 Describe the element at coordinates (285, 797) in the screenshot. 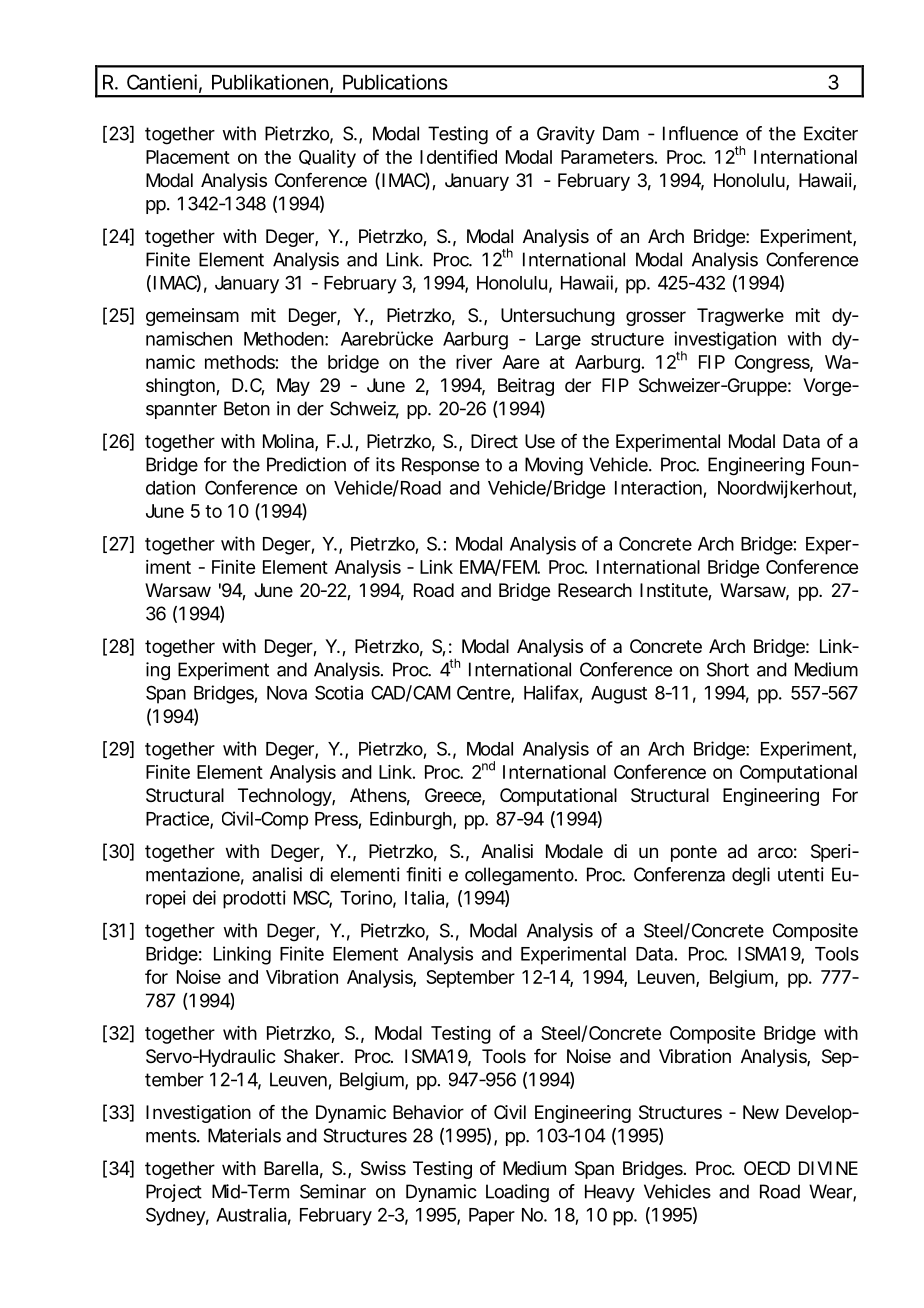

I see `Technology` at that location.
